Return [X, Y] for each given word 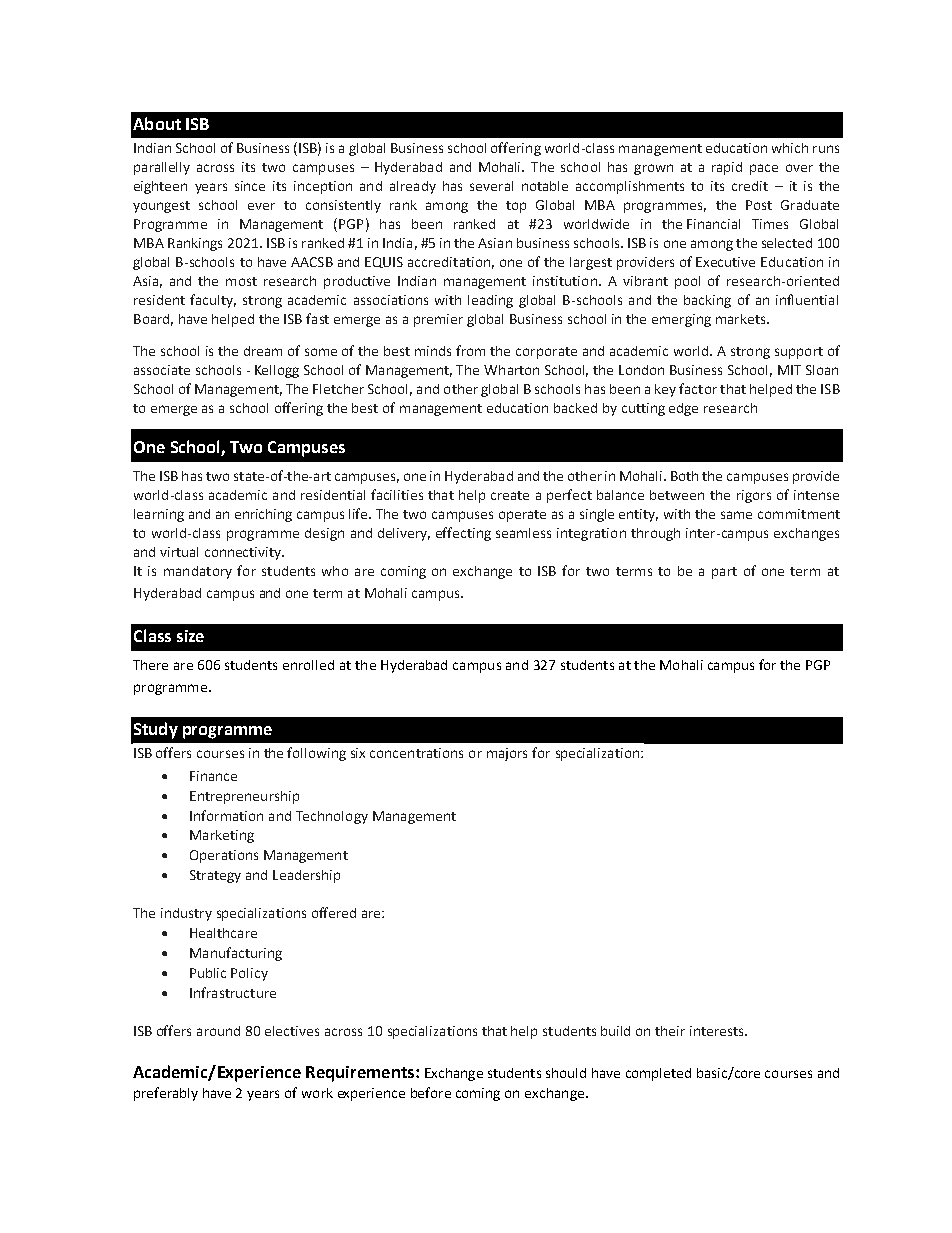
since [250, 186]
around [218, 1031]
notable [545, 186]
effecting [463, 534]
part [724, 573]
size [190, 636]
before [431, 1092]
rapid [727, 168]
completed [658, 1074]
